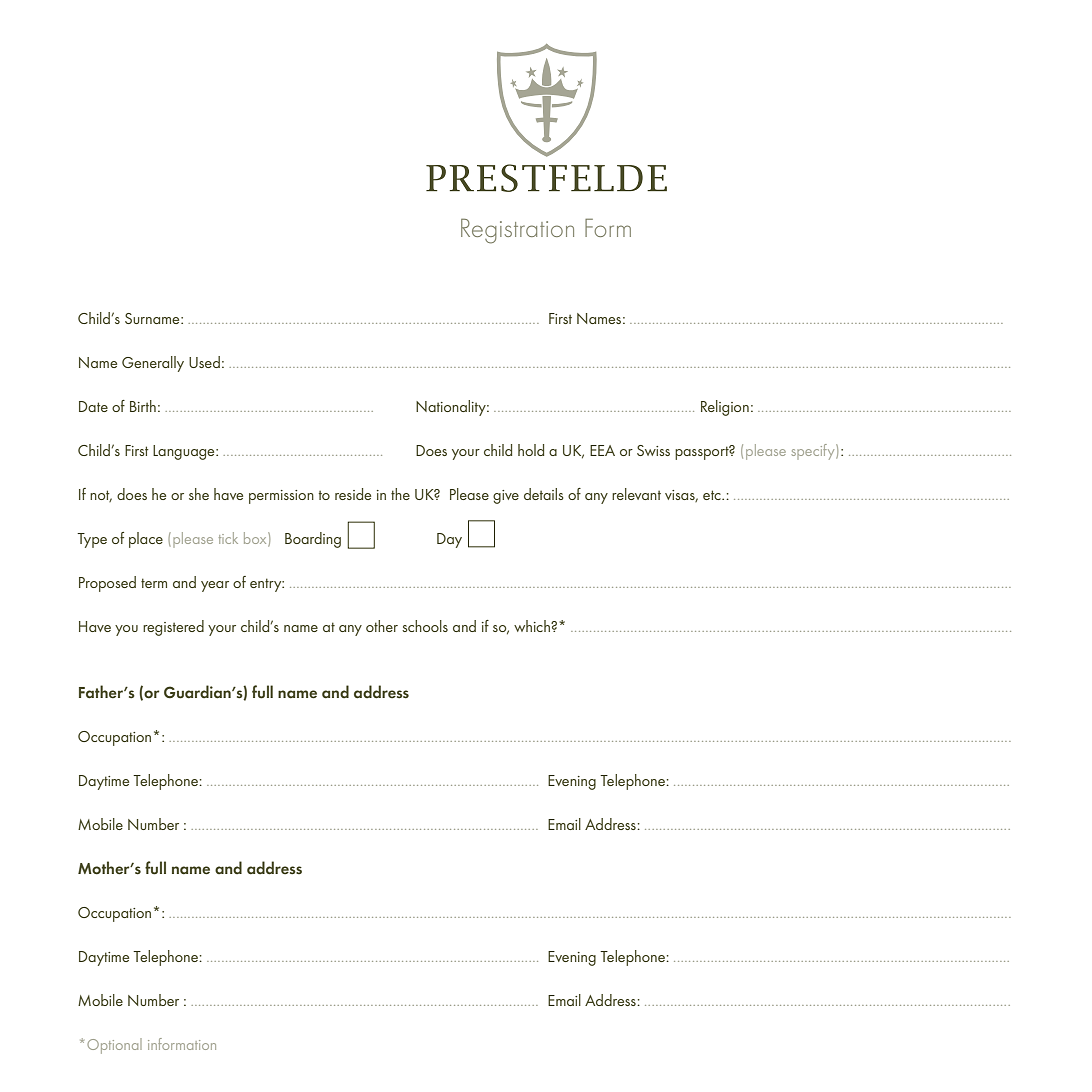  Describe the element at coordinates (114, 1046) in the document. I see `Optional` at that location.
